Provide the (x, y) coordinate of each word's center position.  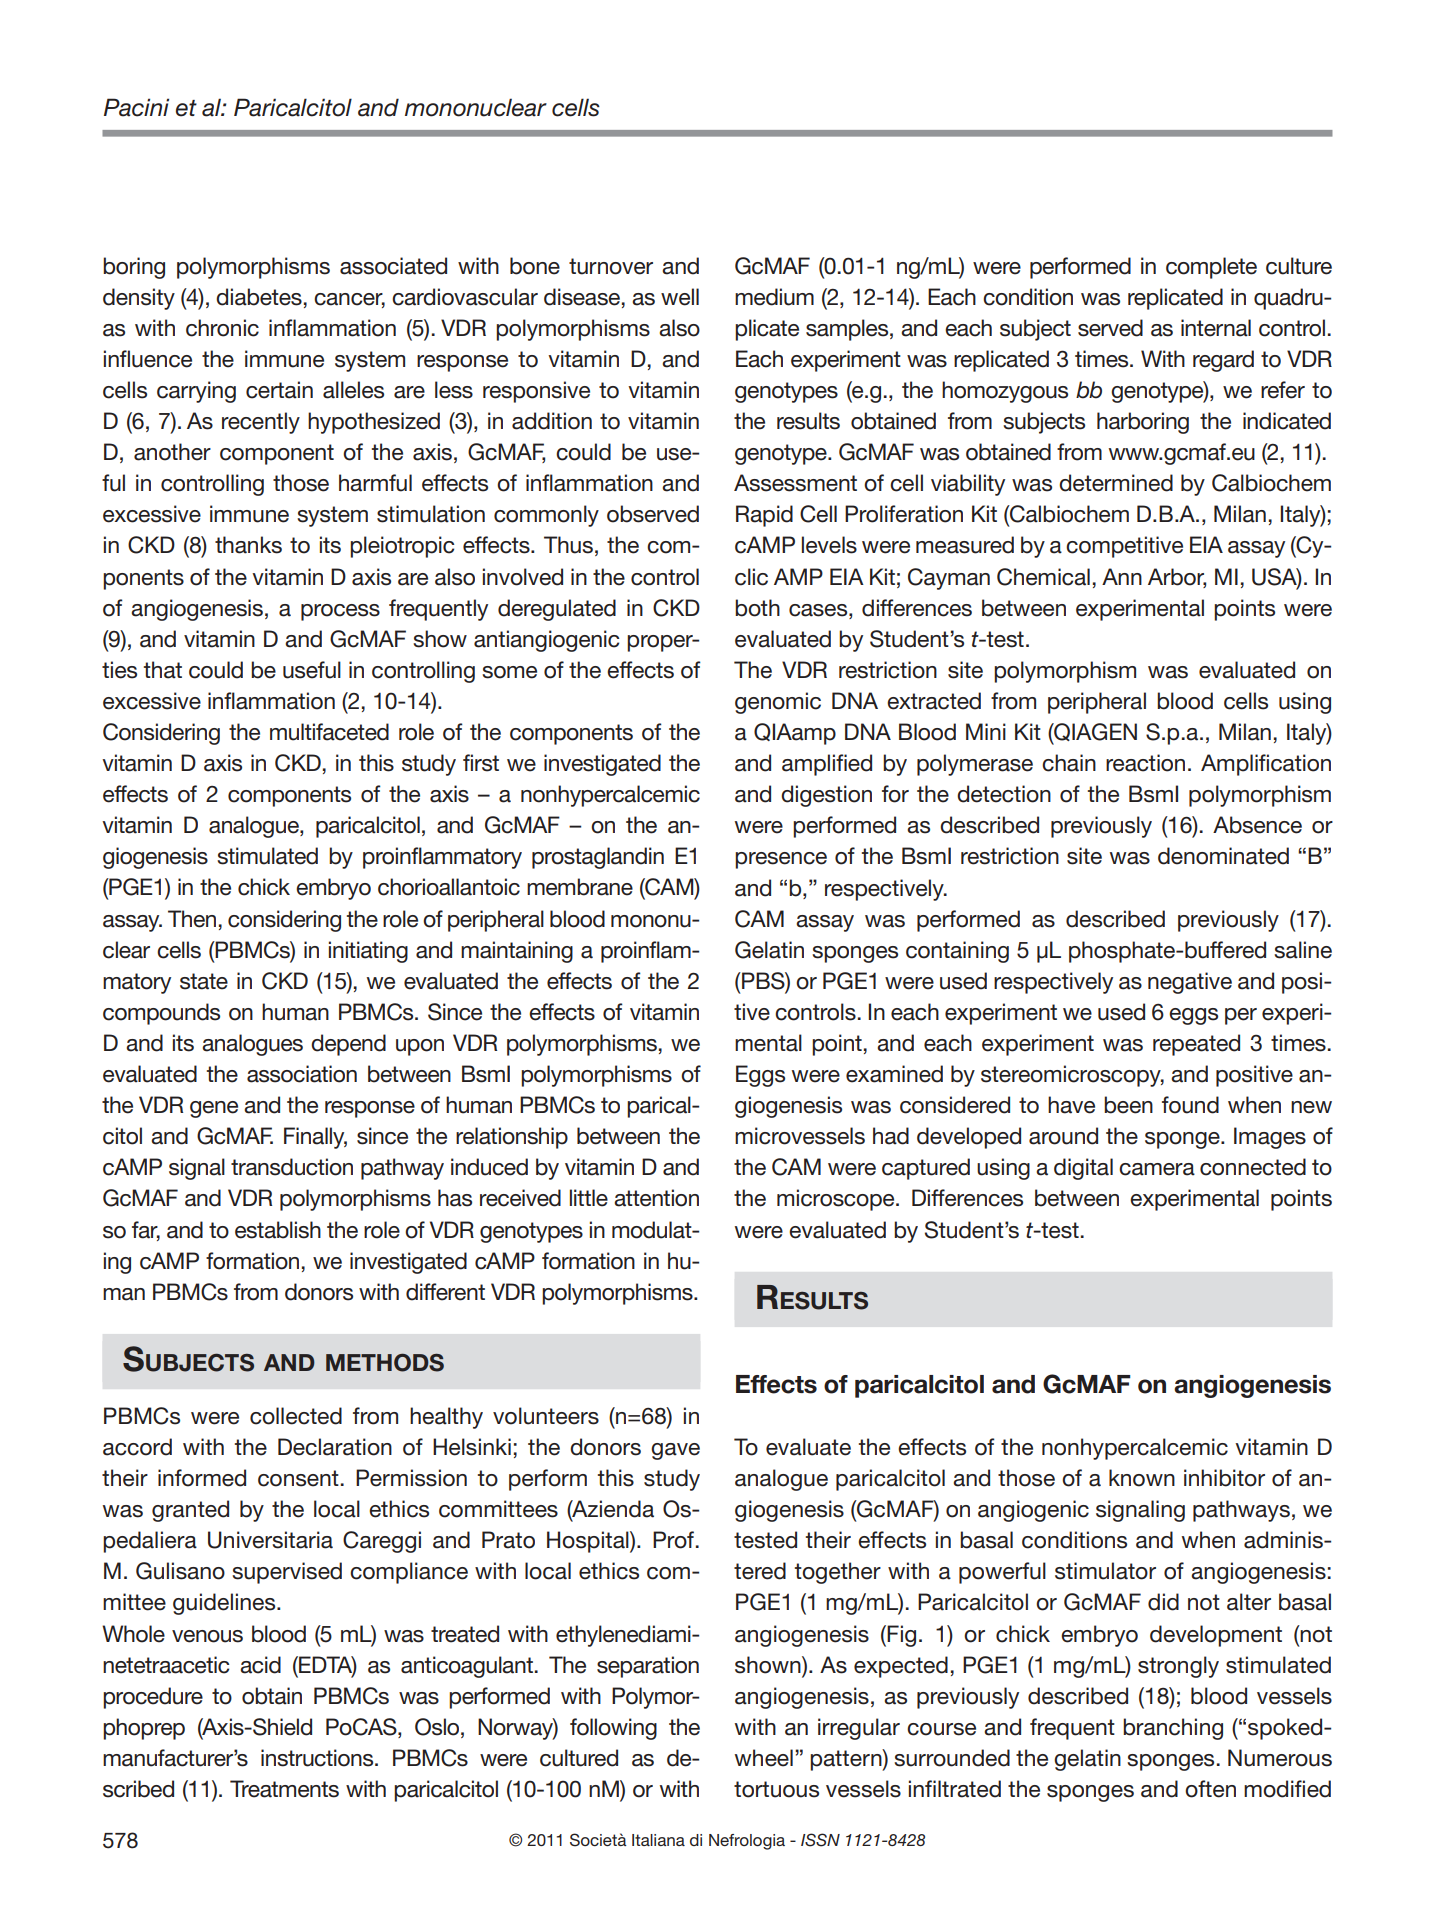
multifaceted (329, 732)
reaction (1145, 763)
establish (278, 1230)
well (680, 297)
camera (1157, 1169)
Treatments (284, 1789)
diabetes (259, 297)
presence (781, 860)
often (1210, 1789)
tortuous (776, 1789)
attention (656, 1198)
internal (1216, 328)
